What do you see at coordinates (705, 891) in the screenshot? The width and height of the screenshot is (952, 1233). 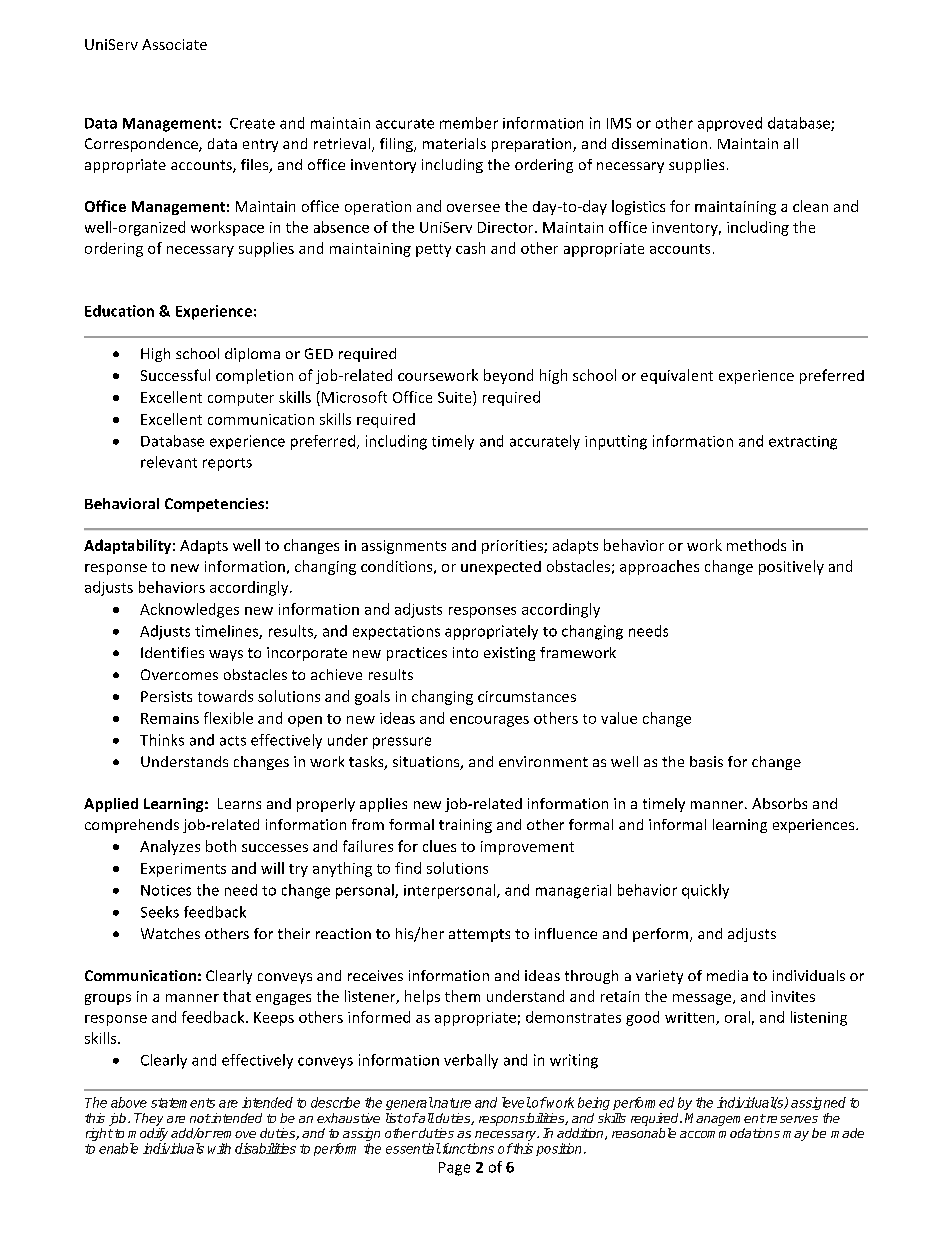 I see `quickly` at bounding box center [705, 891].
